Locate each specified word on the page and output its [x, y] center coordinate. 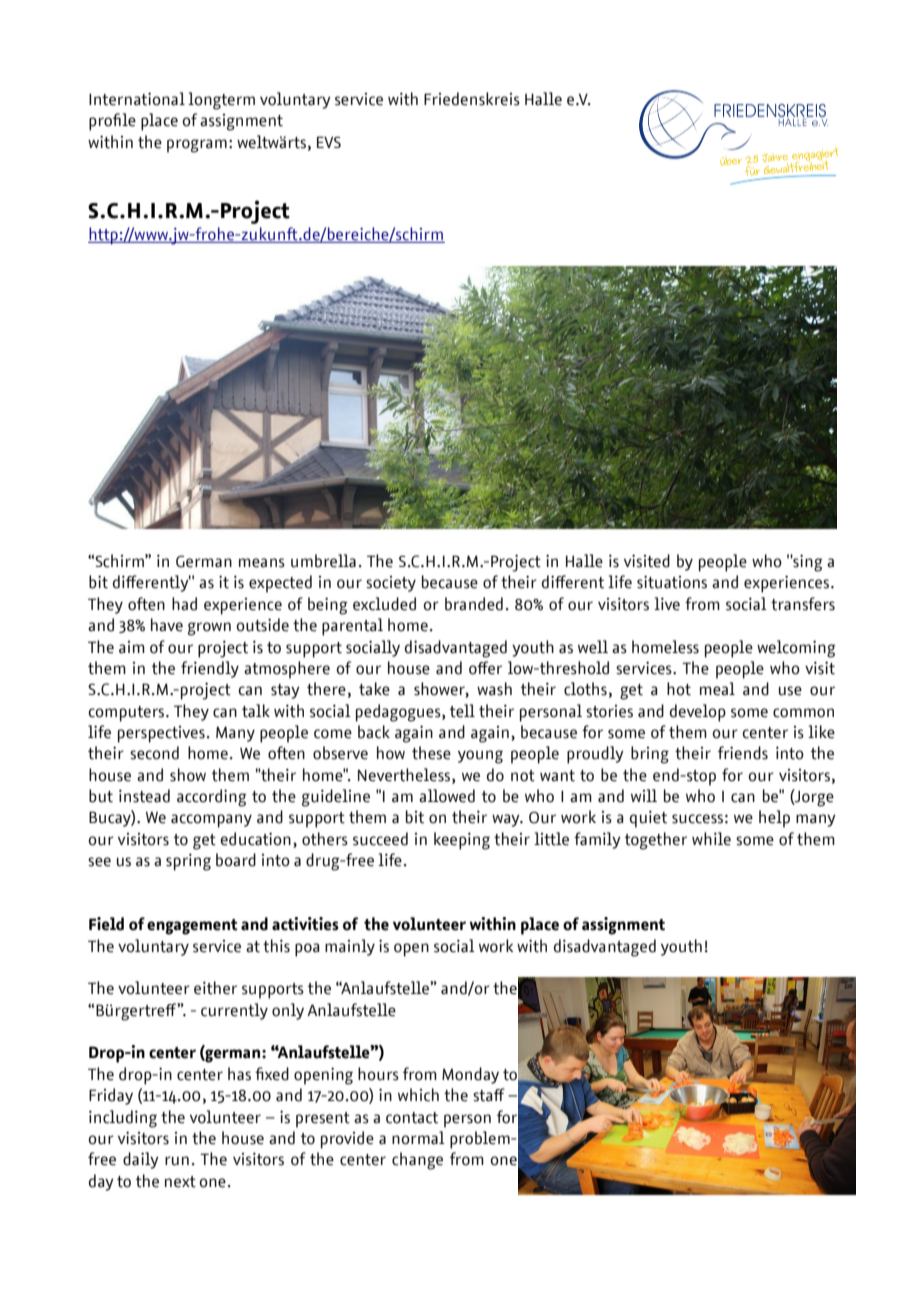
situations [672, 582]
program [197, 146]
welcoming [796, 649]
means [262, 563]
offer [485, 668]
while [711, 839]
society [391, 584]
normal [418, 1138]
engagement [192, 927]
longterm [221, 101]
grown [209, 629]
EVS [329, 142]
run [177, 1161]
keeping [462, 841]
